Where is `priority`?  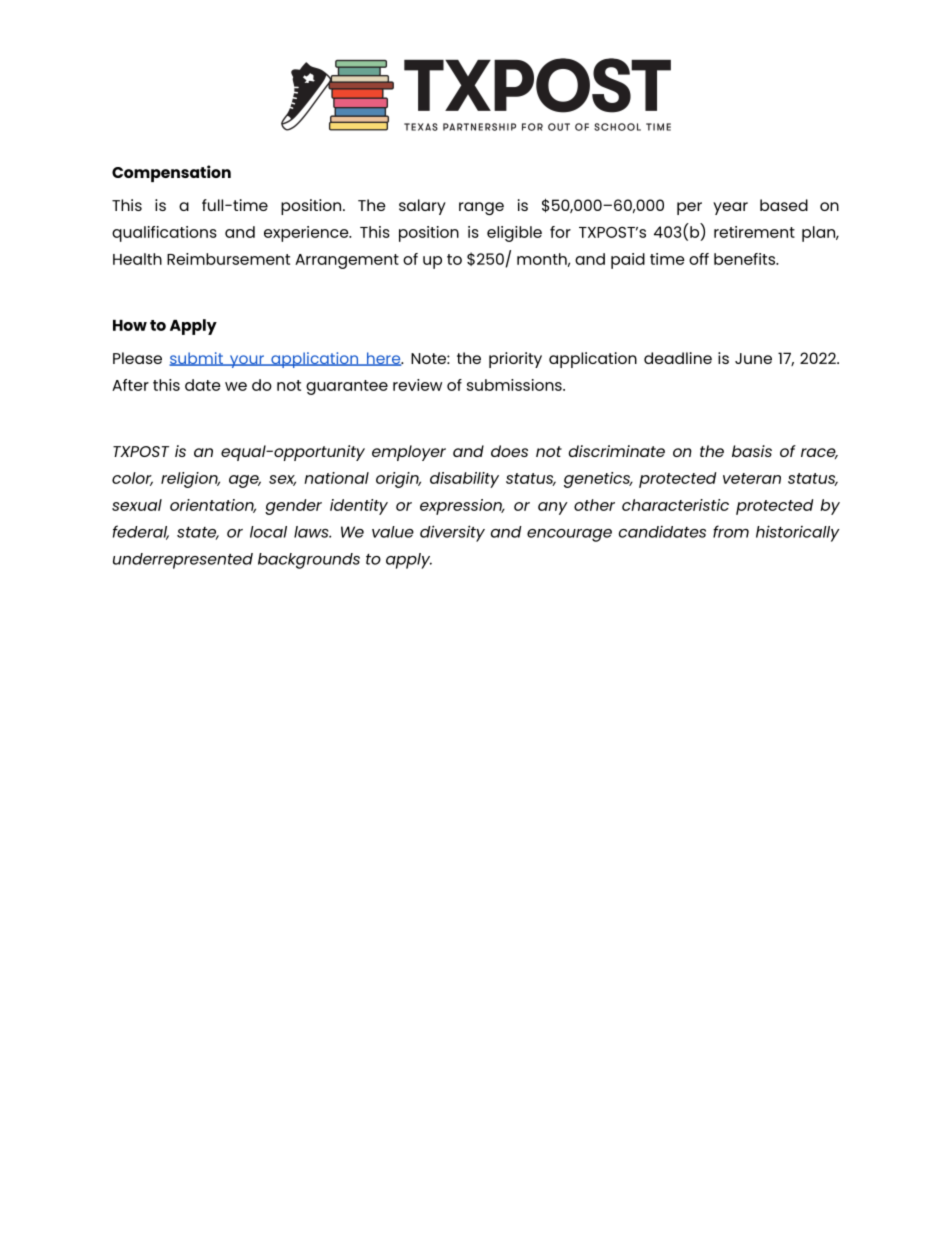 priority is located at coordinates (515, 360).
